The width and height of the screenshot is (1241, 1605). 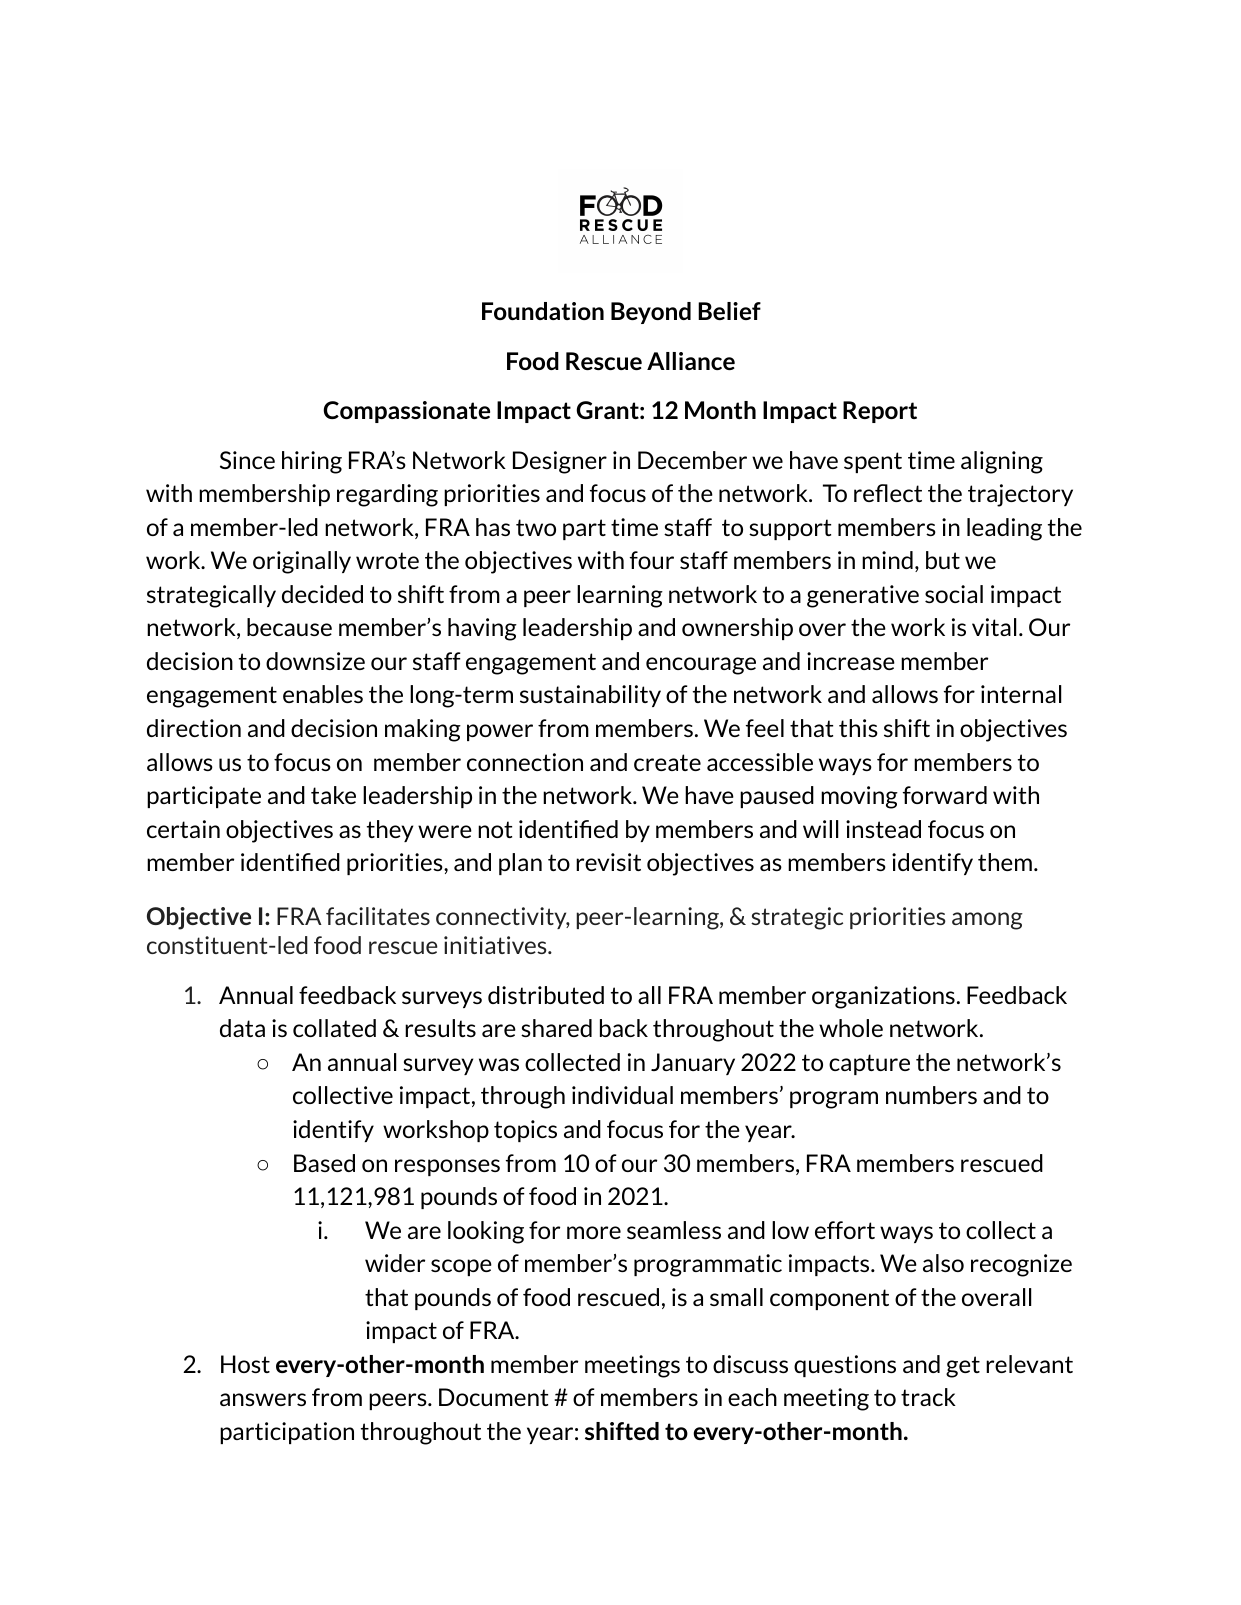 What do you see at coordinates (651, 313) in the screenshot?
I see `Beyond` at bounding box center [651, 313].
